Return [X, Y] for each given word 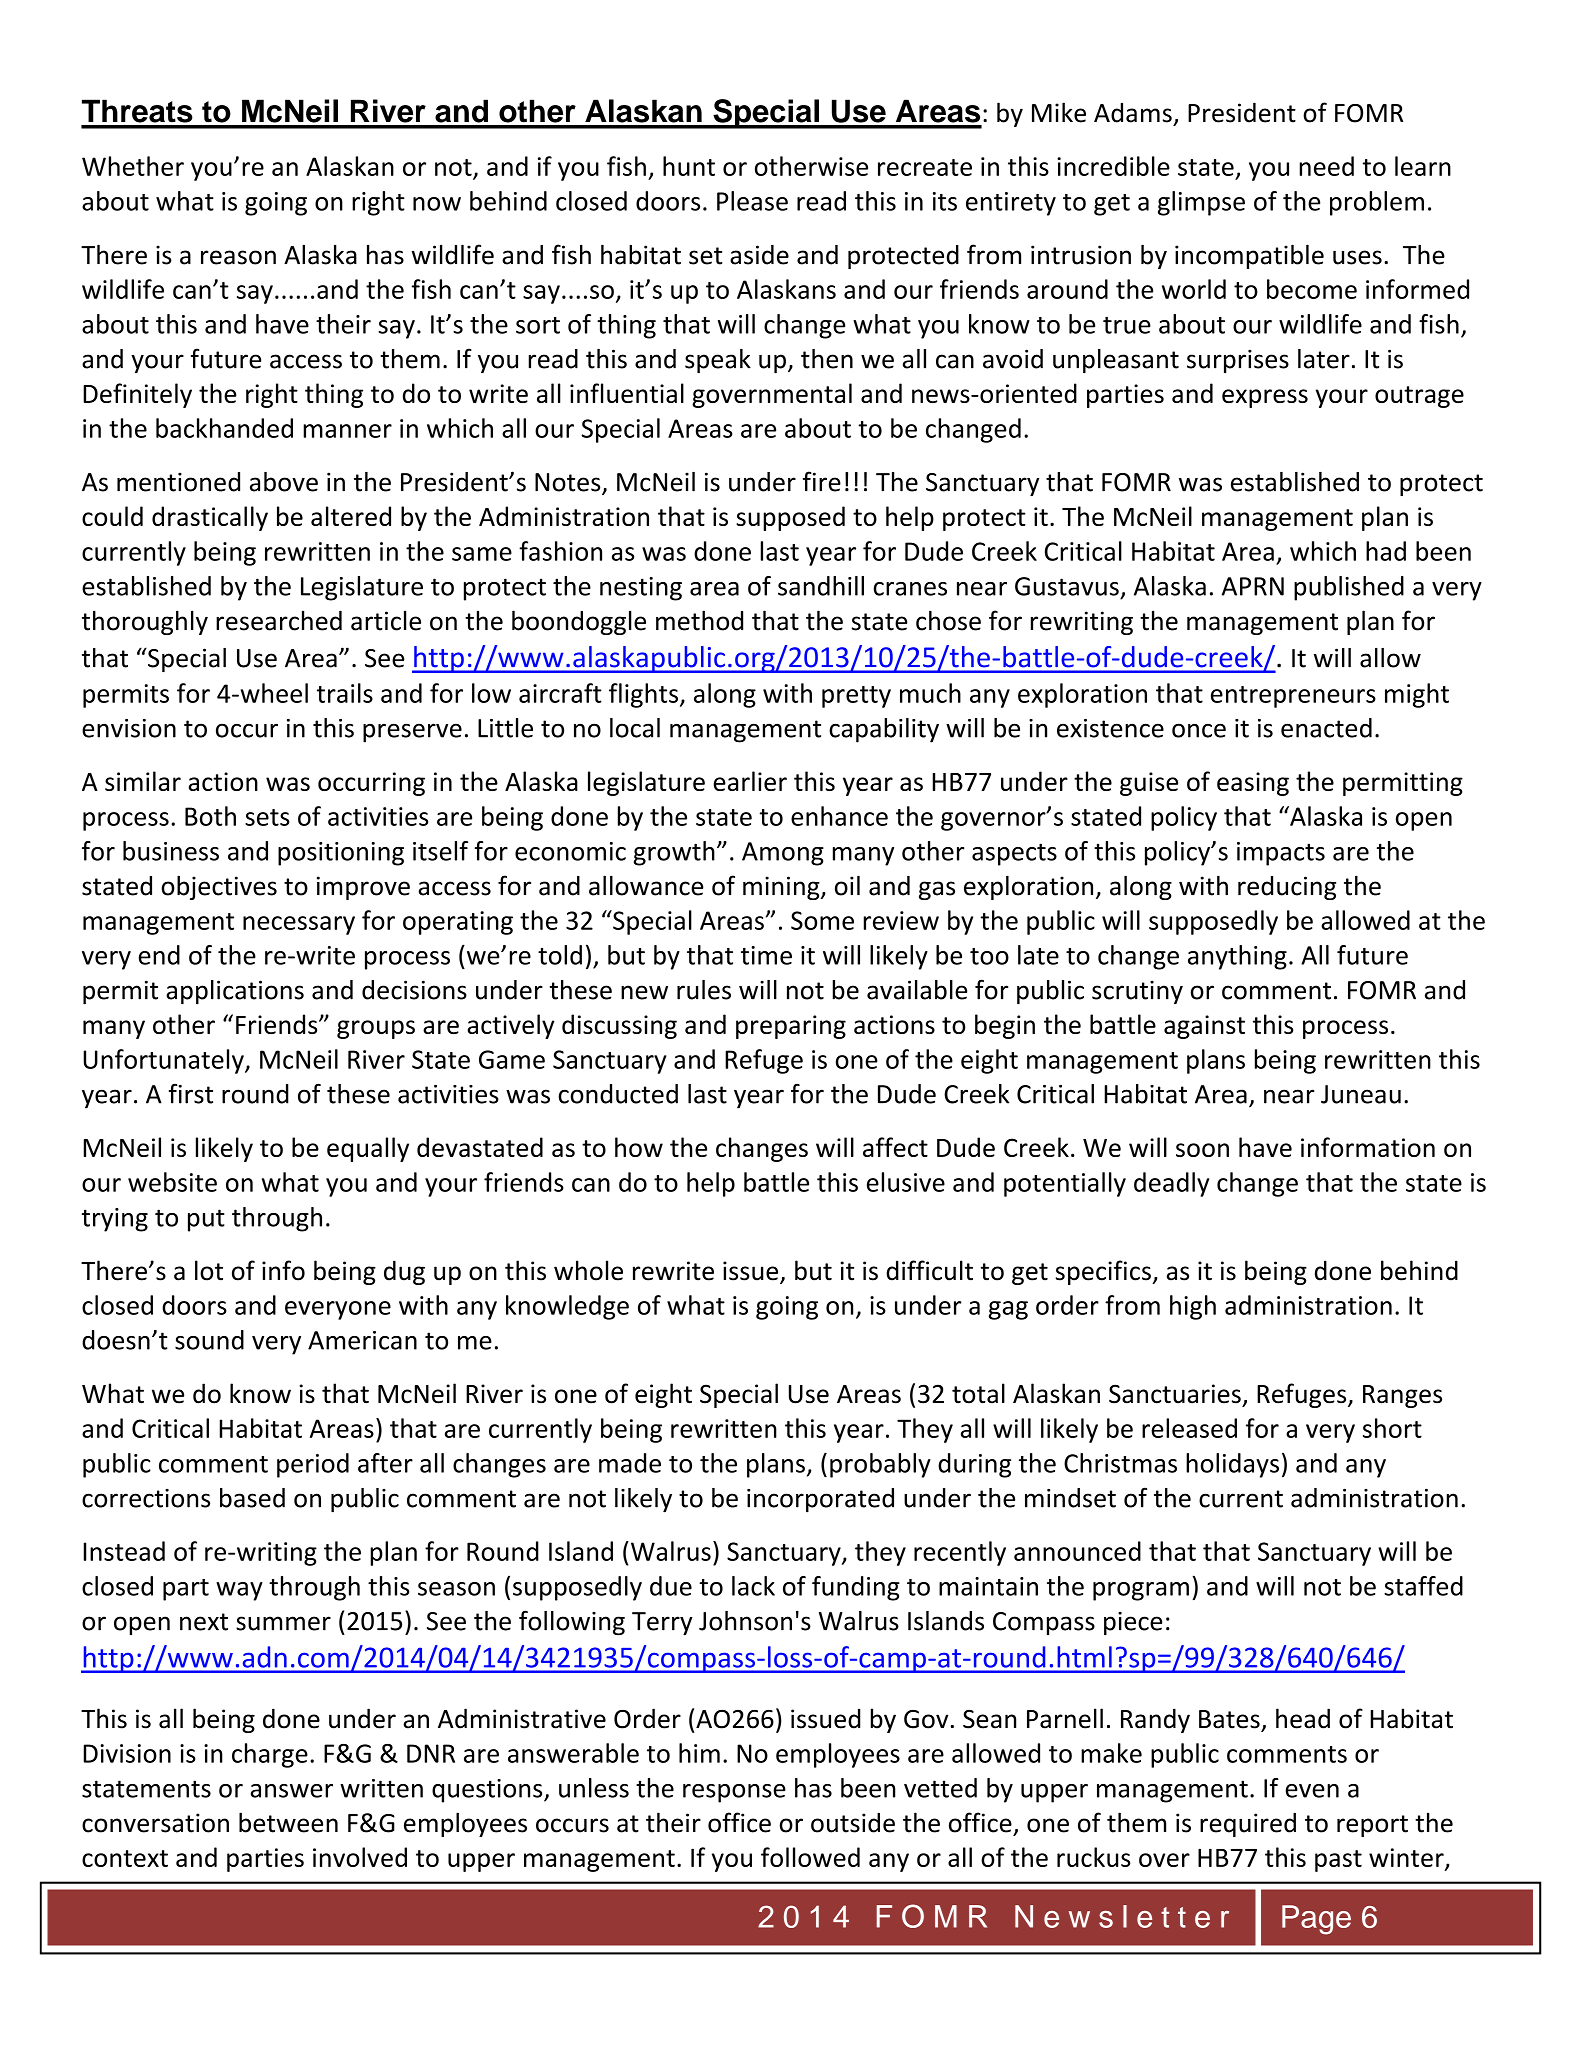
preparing [791, 1027]
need [1326, 166]
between [288, 1822]
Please [752, 201]
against [1204, 1027]
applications [235, 992]
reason [238, 257]
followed [810, 1857]
